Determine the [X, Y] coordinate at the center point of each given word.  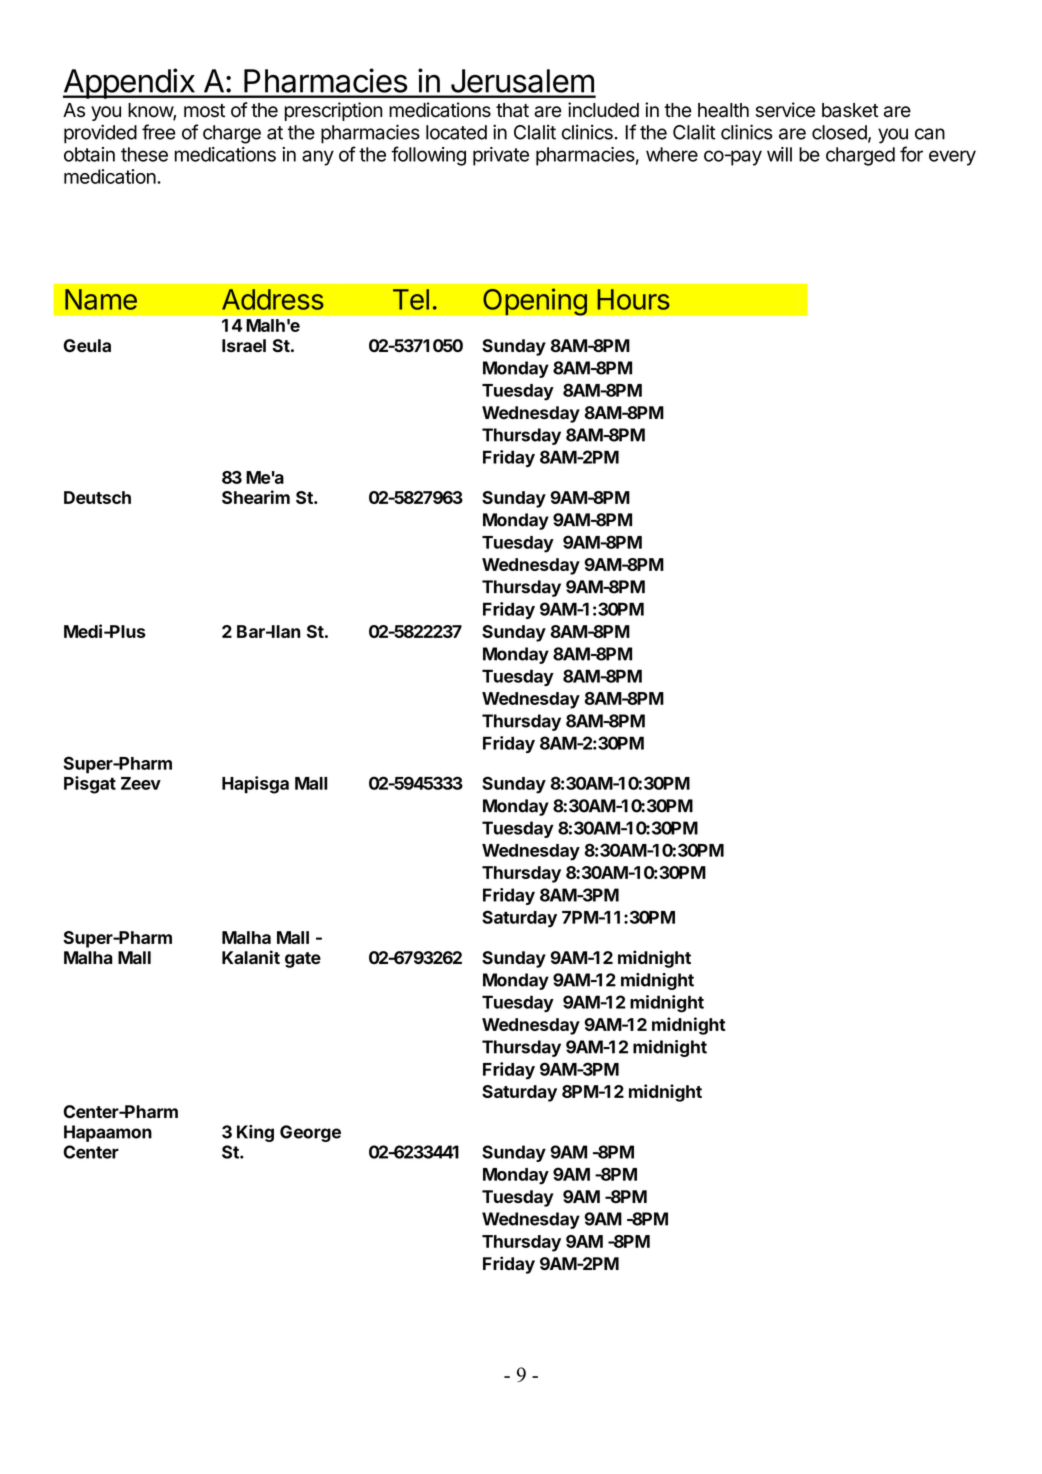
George [310, 1133]
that [512, 110]
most [204, 111]
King [255, 1133]
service [785, 110]
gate [303, 960]
